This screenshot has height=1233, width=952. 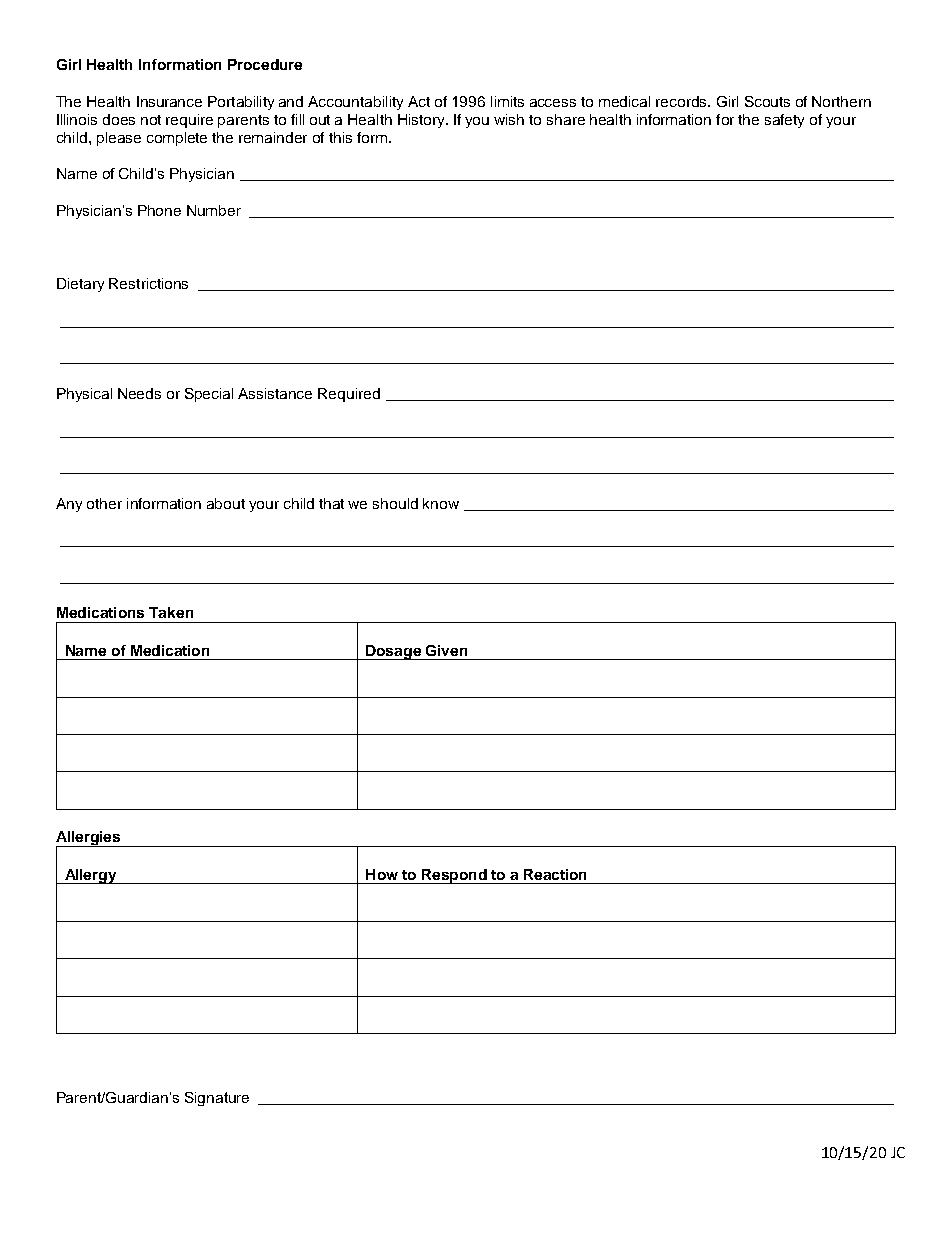 What do you see at coordinates (454, 876) in the screenshot?
I see `Respond` at bounding box center [454, 876].
